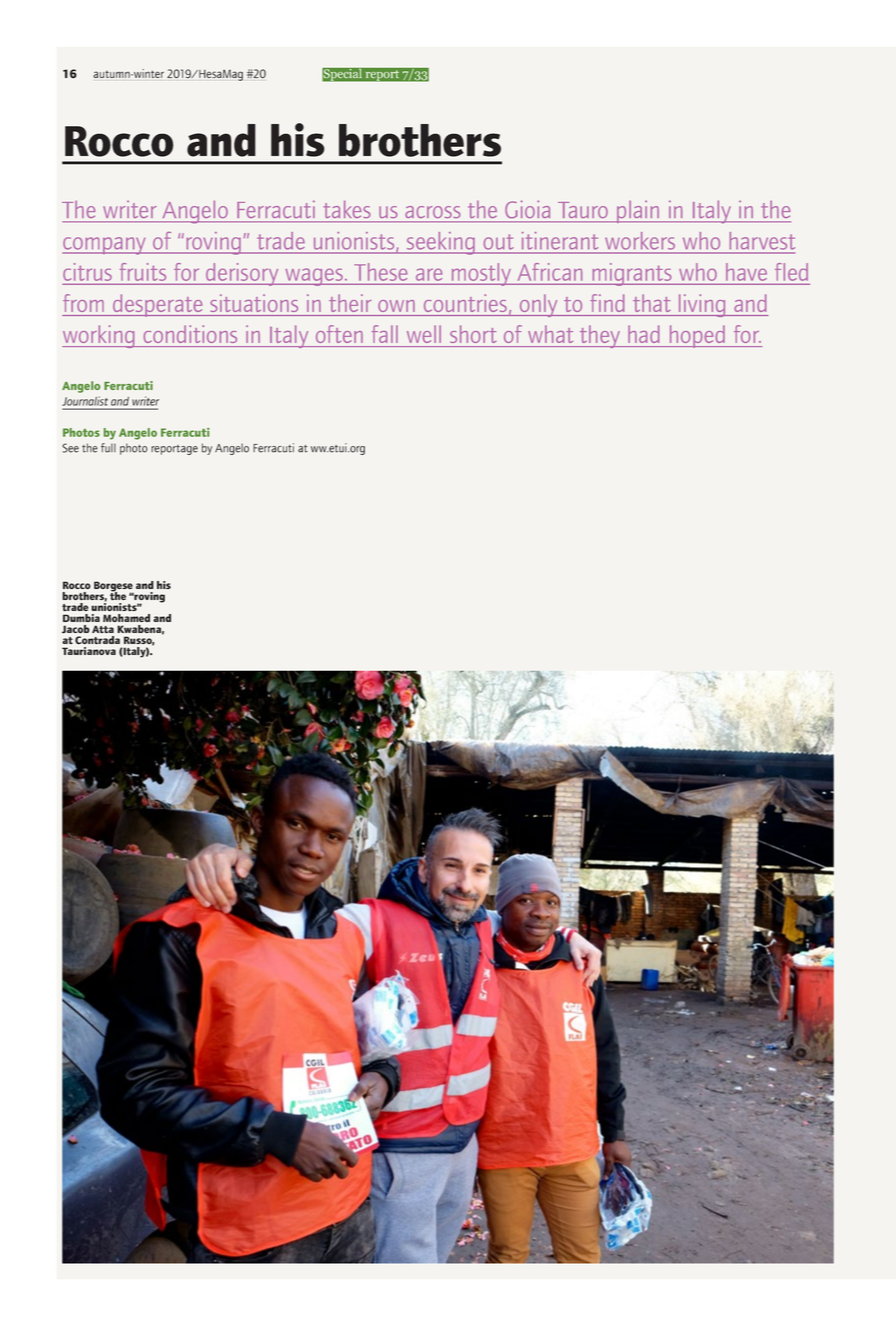 This page has height=1326, width=896. I want to click on Atta, so click(103, 629).
